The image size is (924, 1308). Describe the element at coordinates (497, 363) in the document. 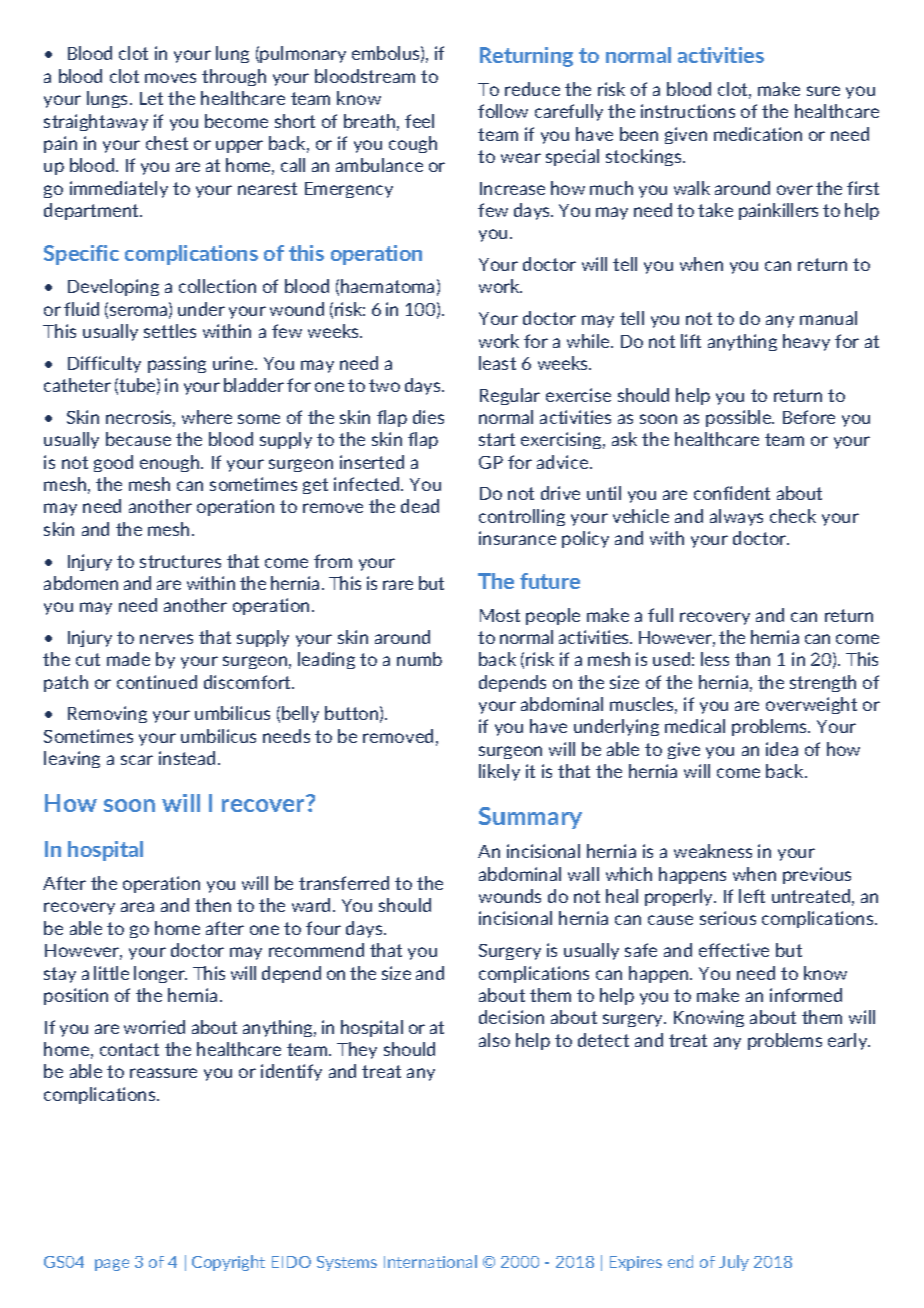

I see `least` at that location.
